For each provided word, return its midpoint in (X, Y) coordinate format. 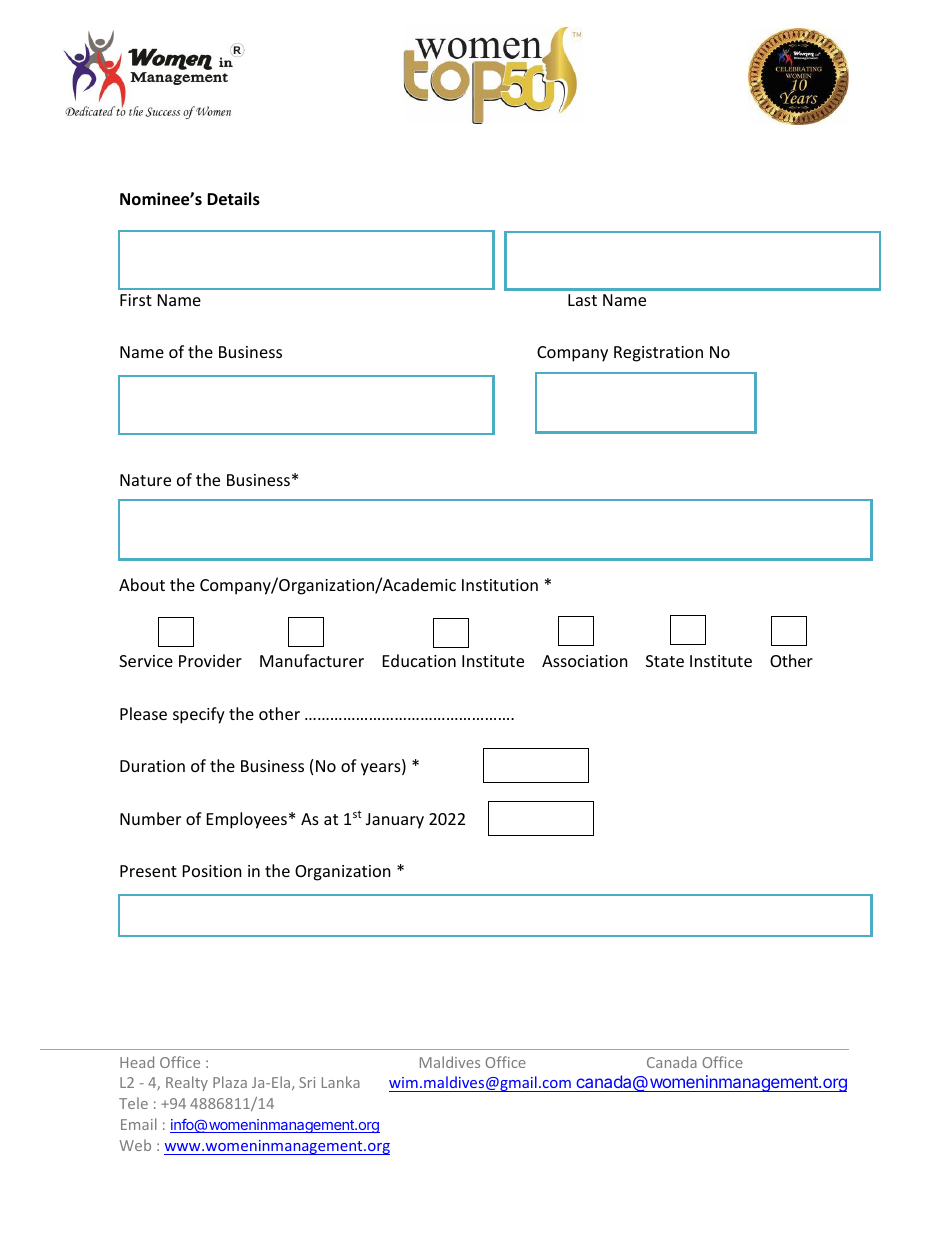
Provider (210, 660)
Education (419, 660)
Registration (658, 354)
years (382, 769)
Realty (187, 1083)
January (395, 821)
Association (585, 661)
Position (212, 871)
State (665, 661)
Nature (145, 480)
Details (233, 199)
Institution (500, 585)
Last (582, 300)
